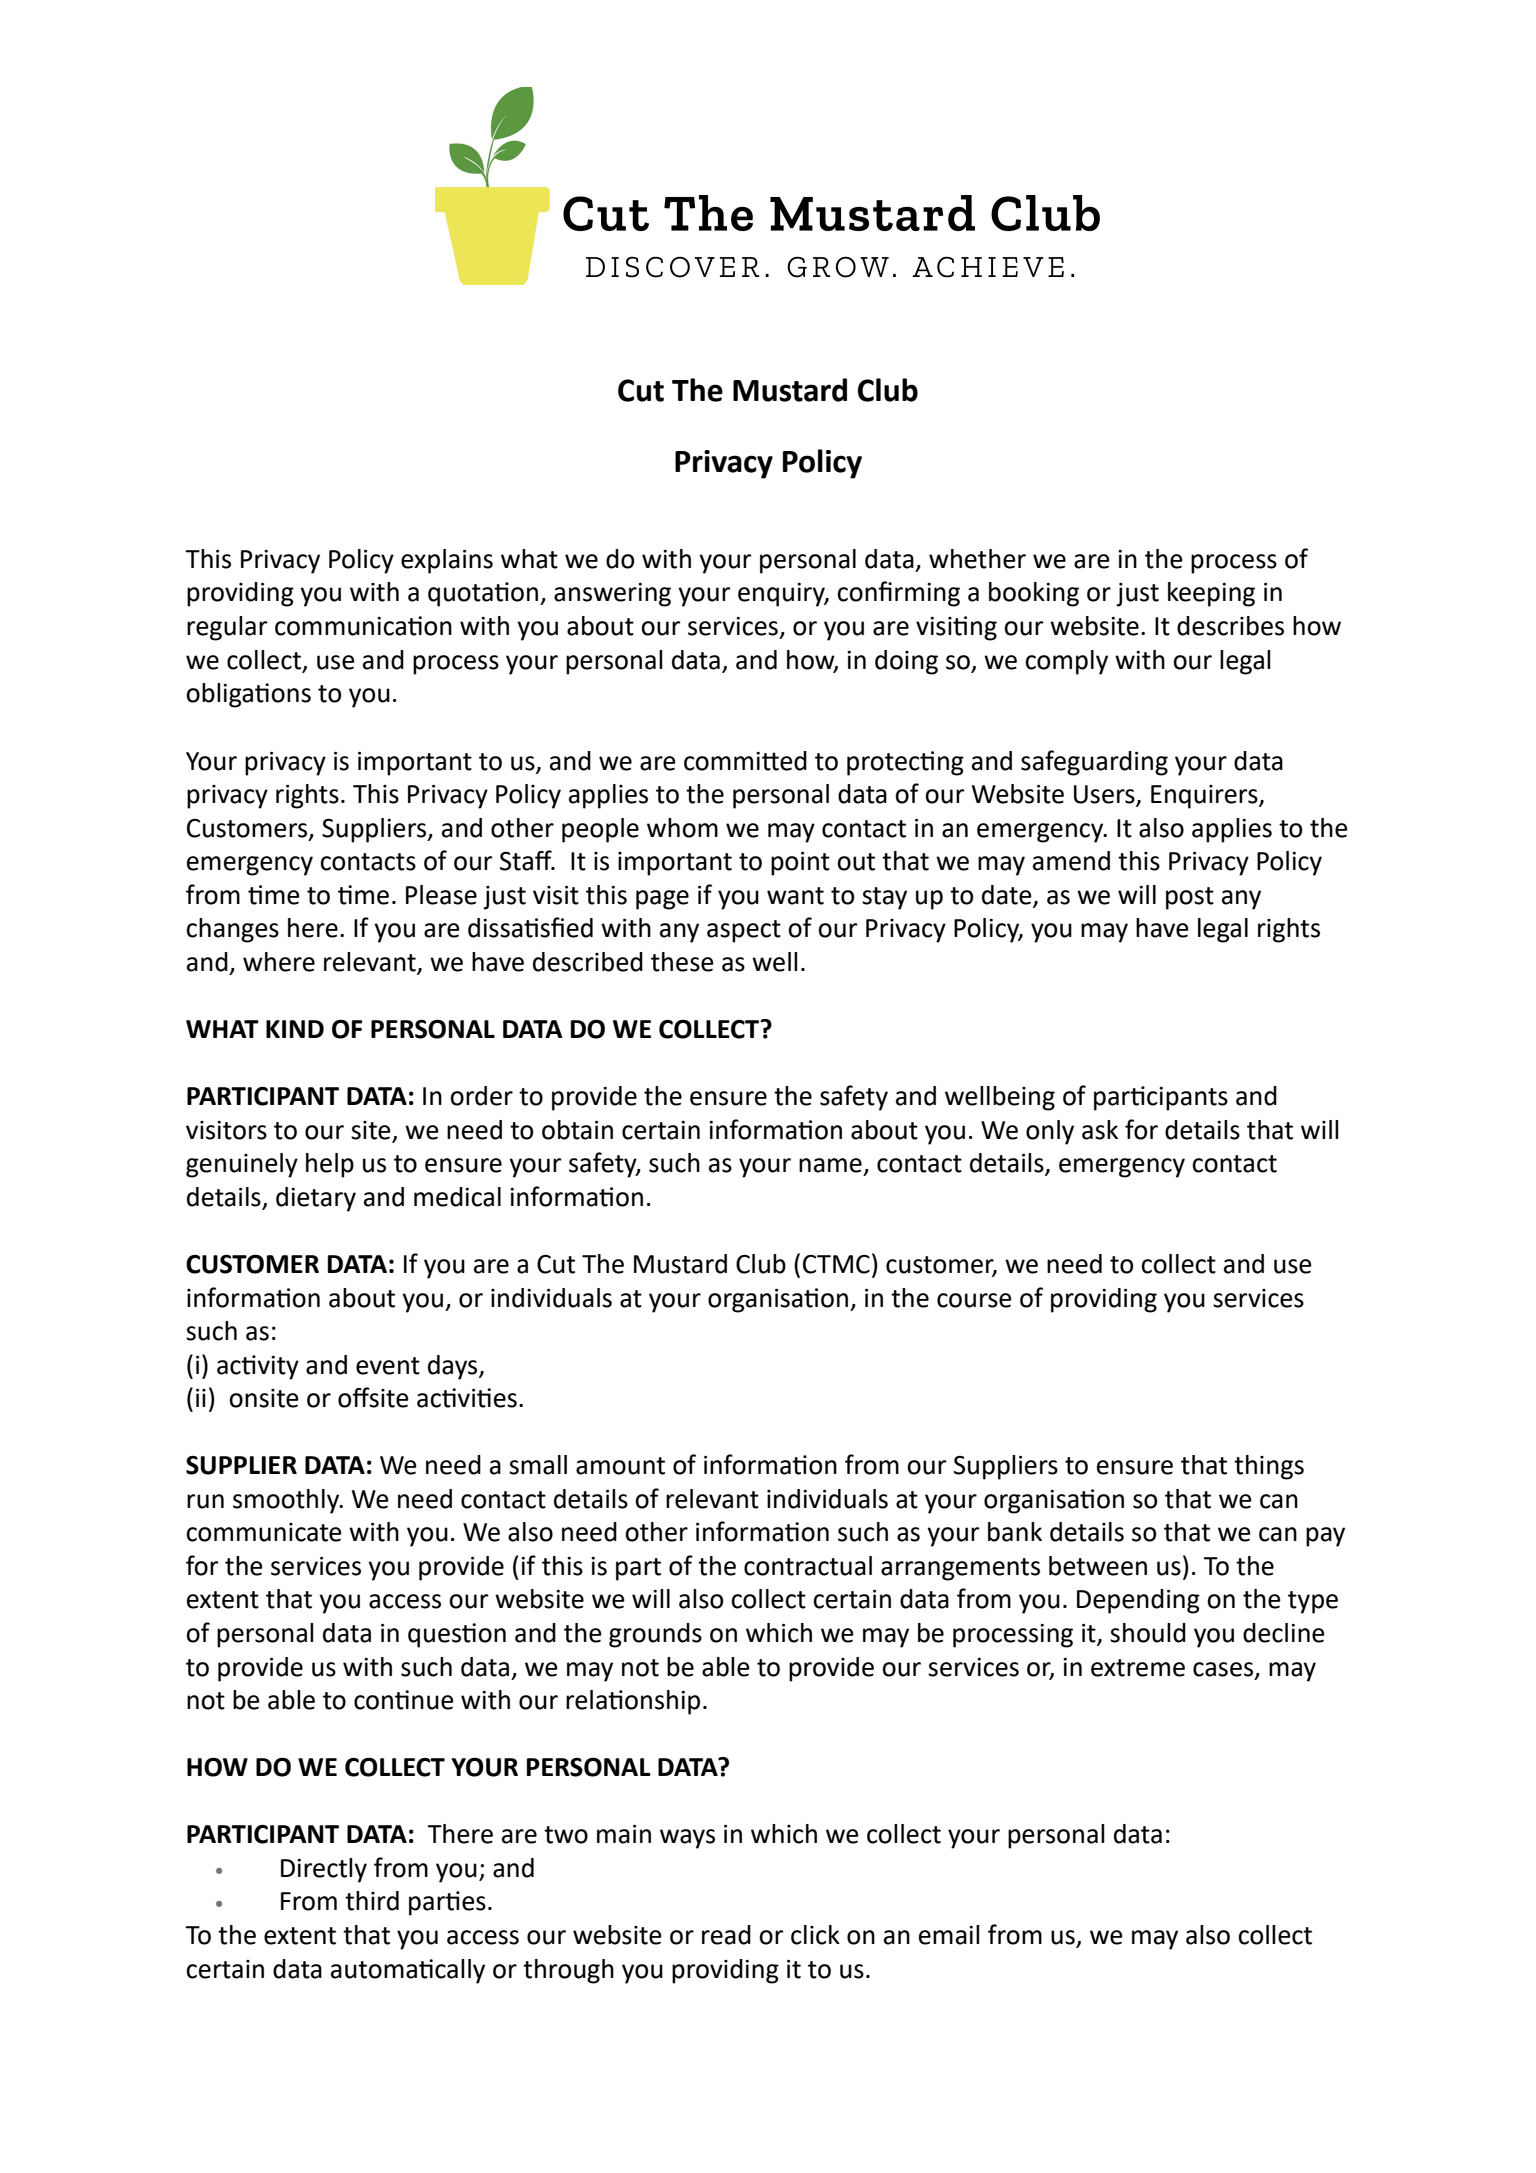 This screenshot has height=2173, width=1536. Describe the element at coordinates (227, 628) in the screenshot. I see `regular` at that location.
